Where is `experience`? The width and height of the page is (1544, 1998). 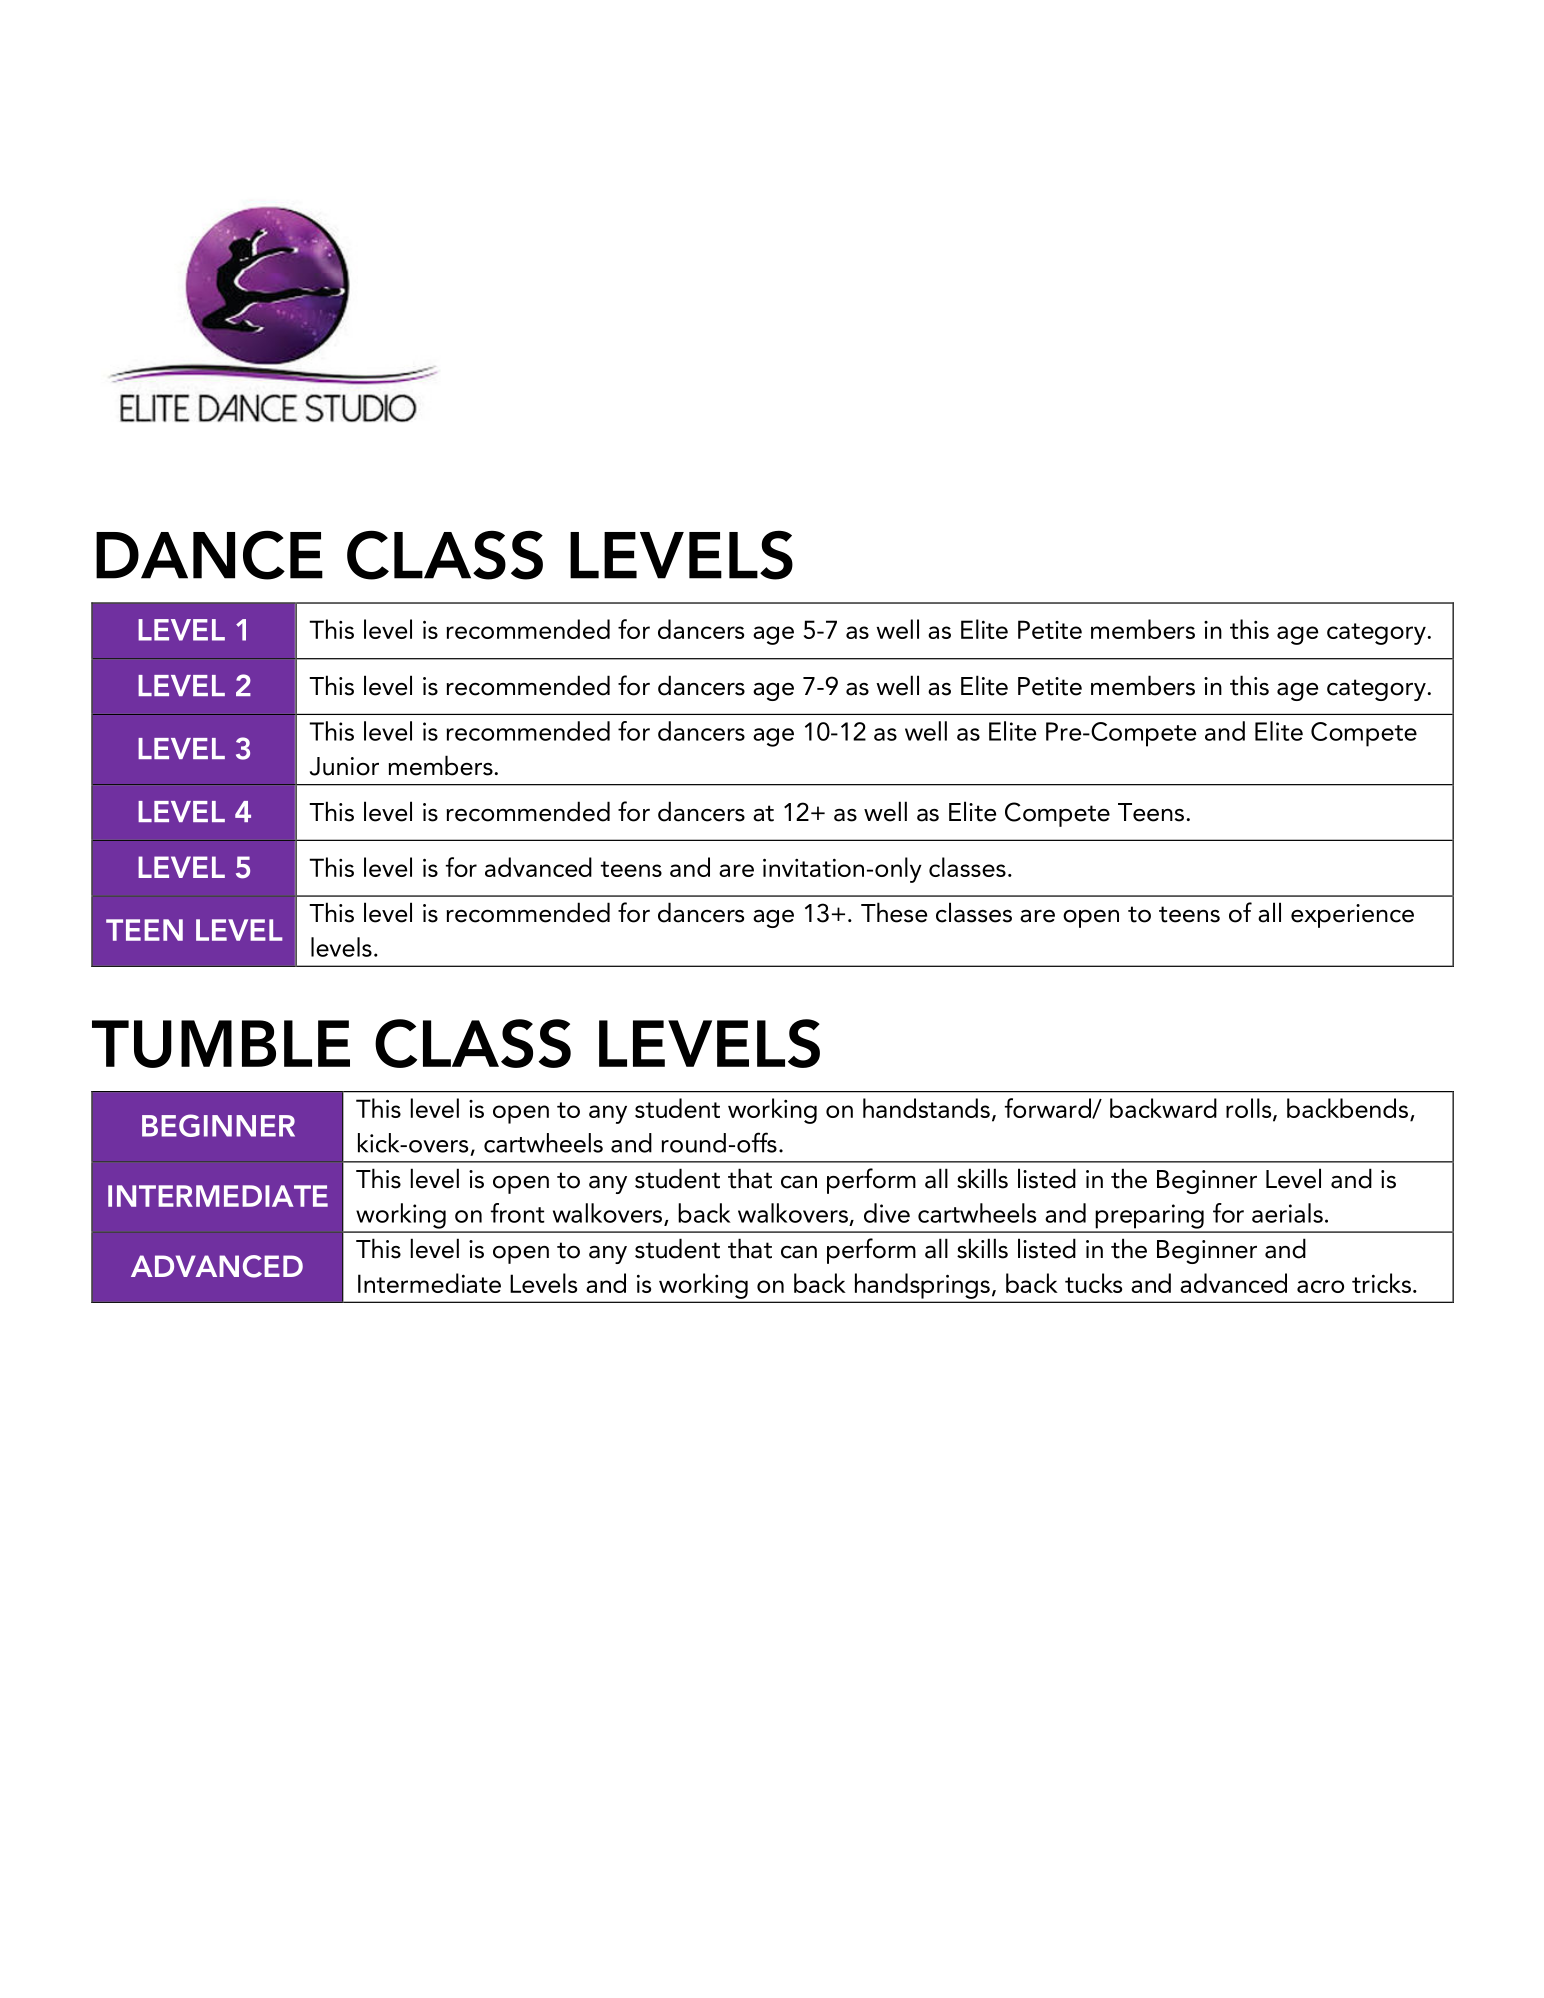 experience is located at coordinates (1352, 916).
